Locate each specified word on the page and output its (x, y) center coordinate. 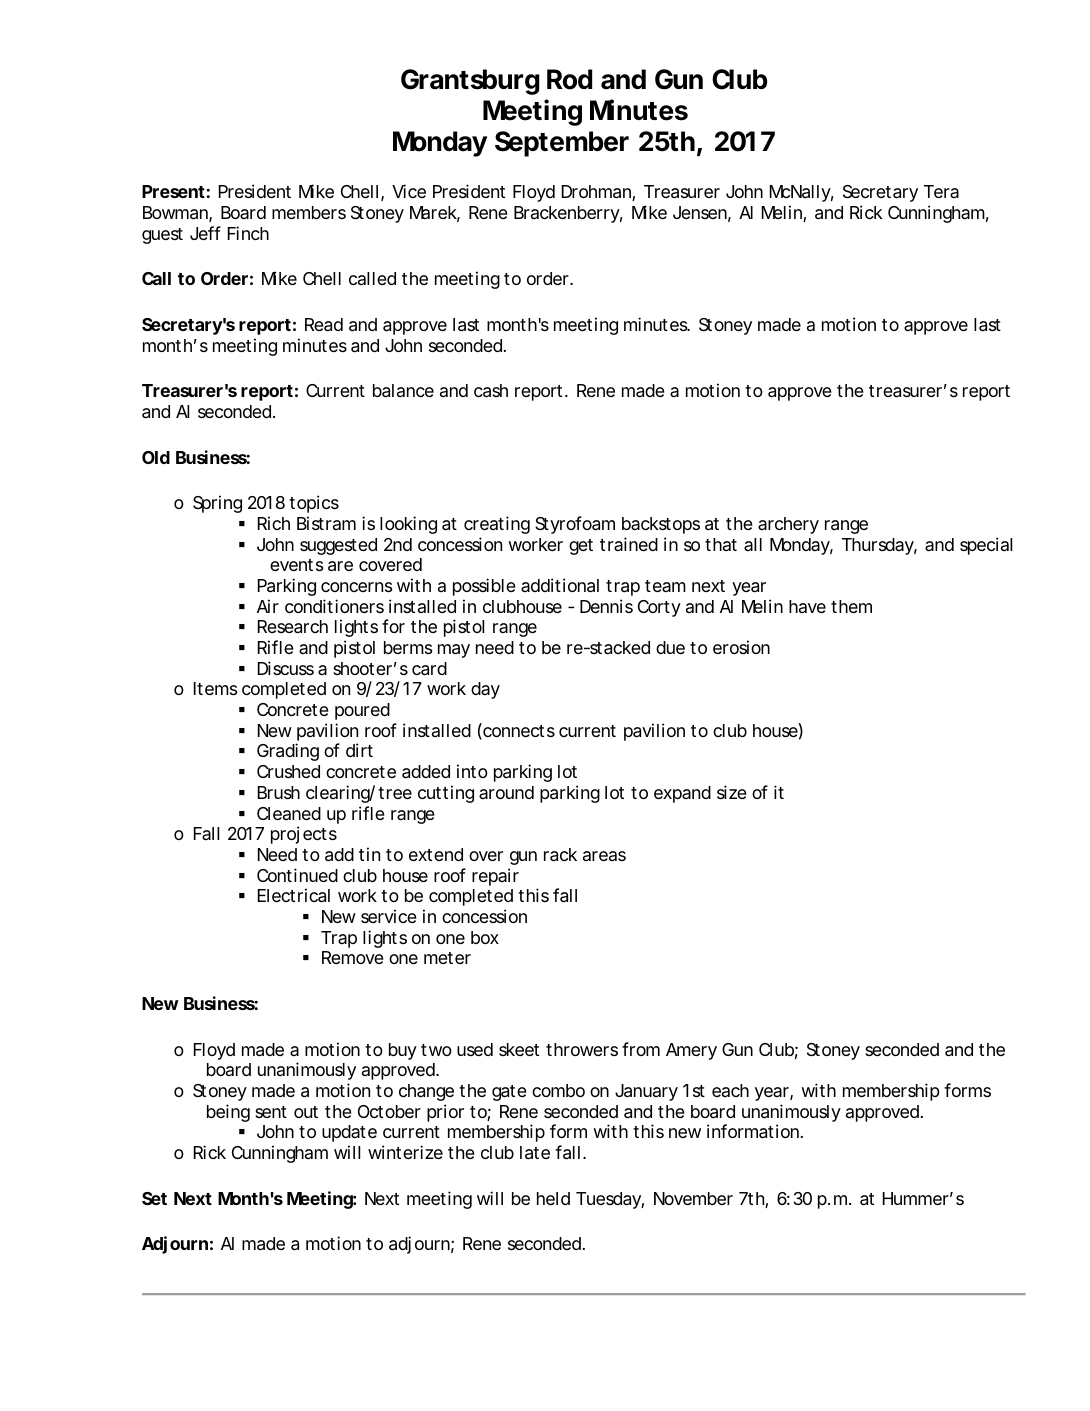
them (851, 606)
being (228, 1113)
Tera (941, 191)
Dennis (606, 606)
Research (293, 627)
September (562, 144)
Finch (248, 233)
